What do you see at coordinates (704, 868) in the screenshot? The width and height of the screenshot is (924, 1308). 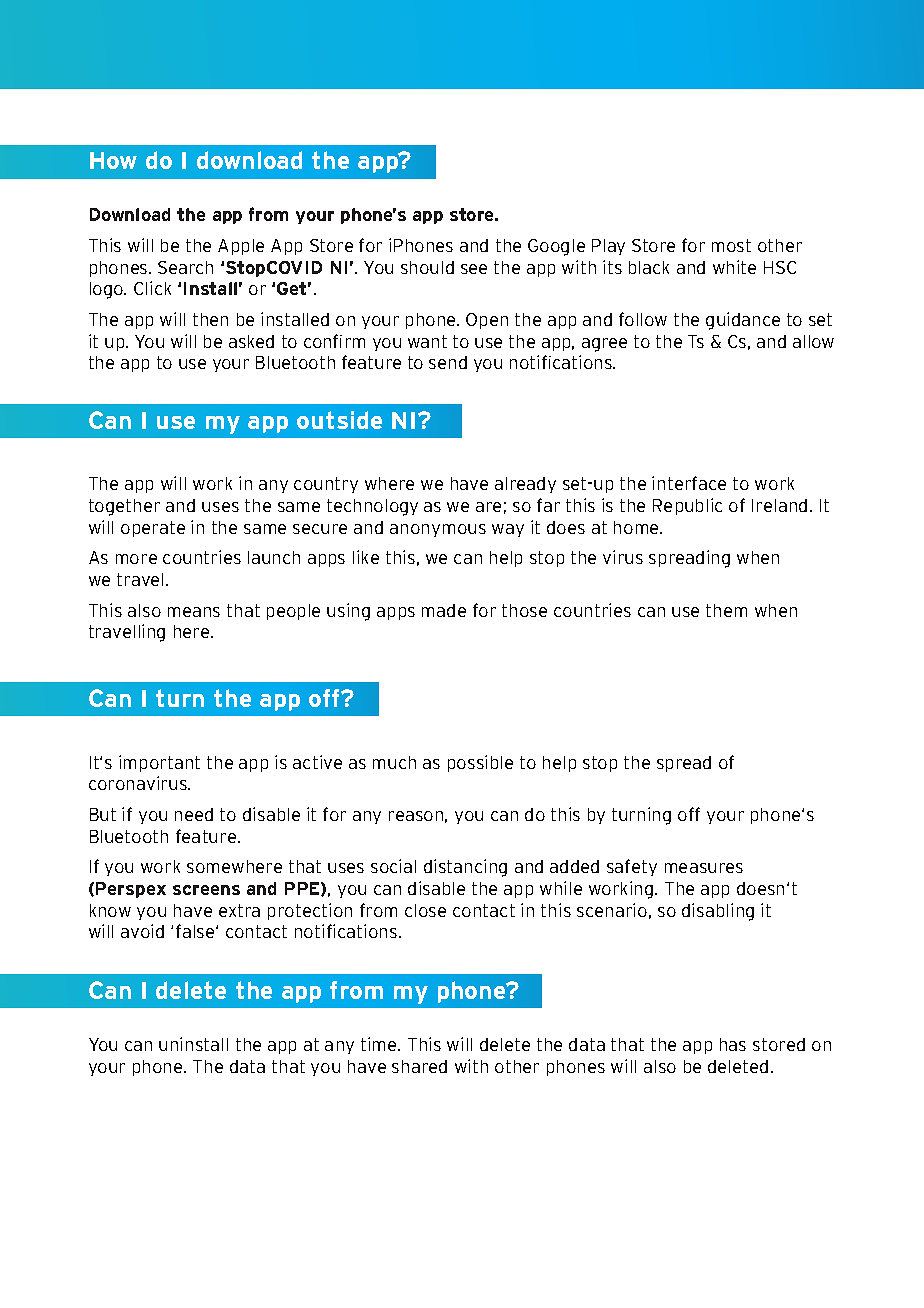 I see `measures` at bounding box center [704, 868].
